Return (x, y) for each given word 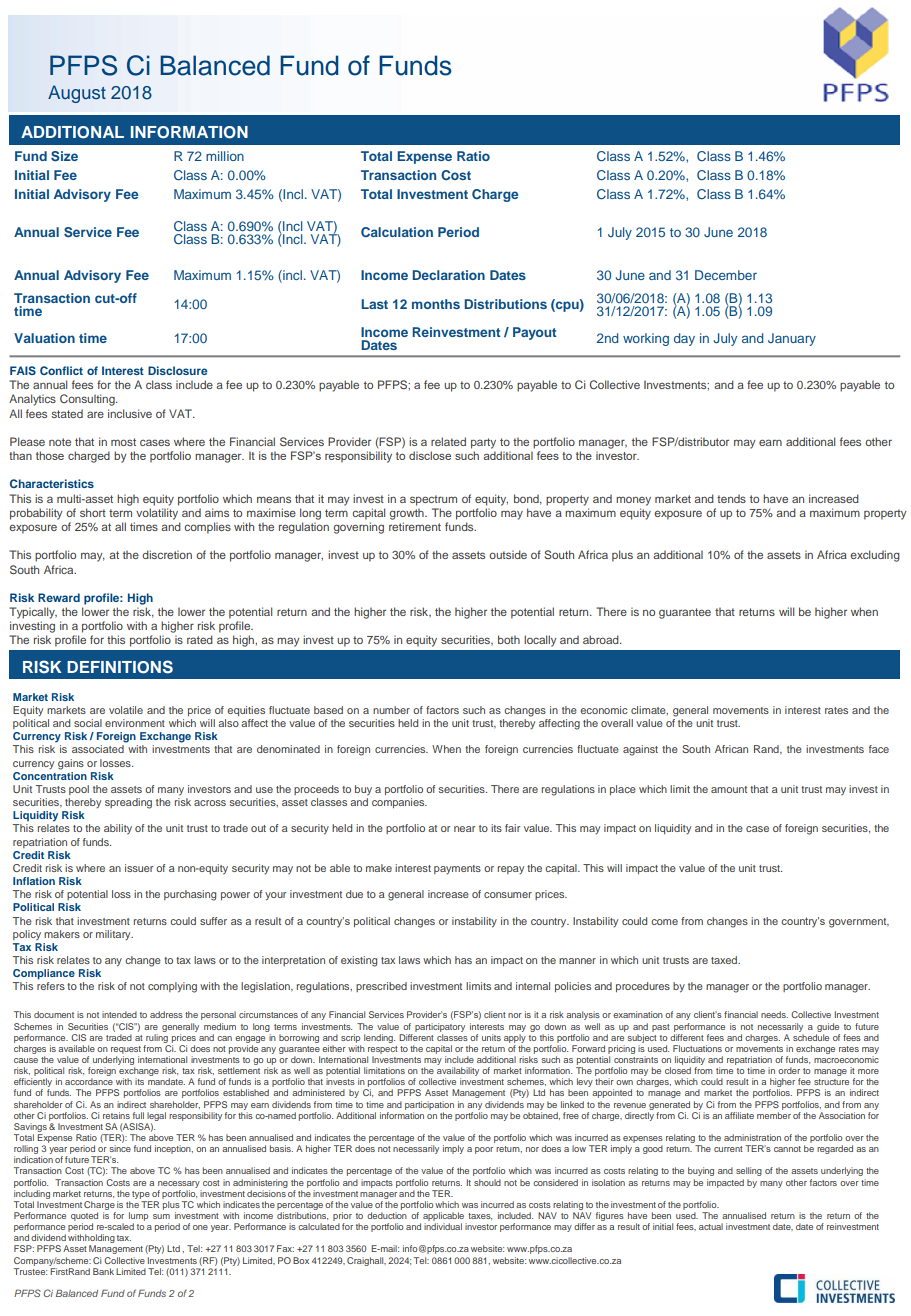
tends (731, 498)
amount (729, 789)
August (77, 94)
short (93, 512)
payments (457, 869)
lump (138, 1216)
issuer (139, 868)
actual (711, 1226)
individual (443, 1226)
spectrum (433, 500)
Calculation (397, 232)
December (726, 275)
